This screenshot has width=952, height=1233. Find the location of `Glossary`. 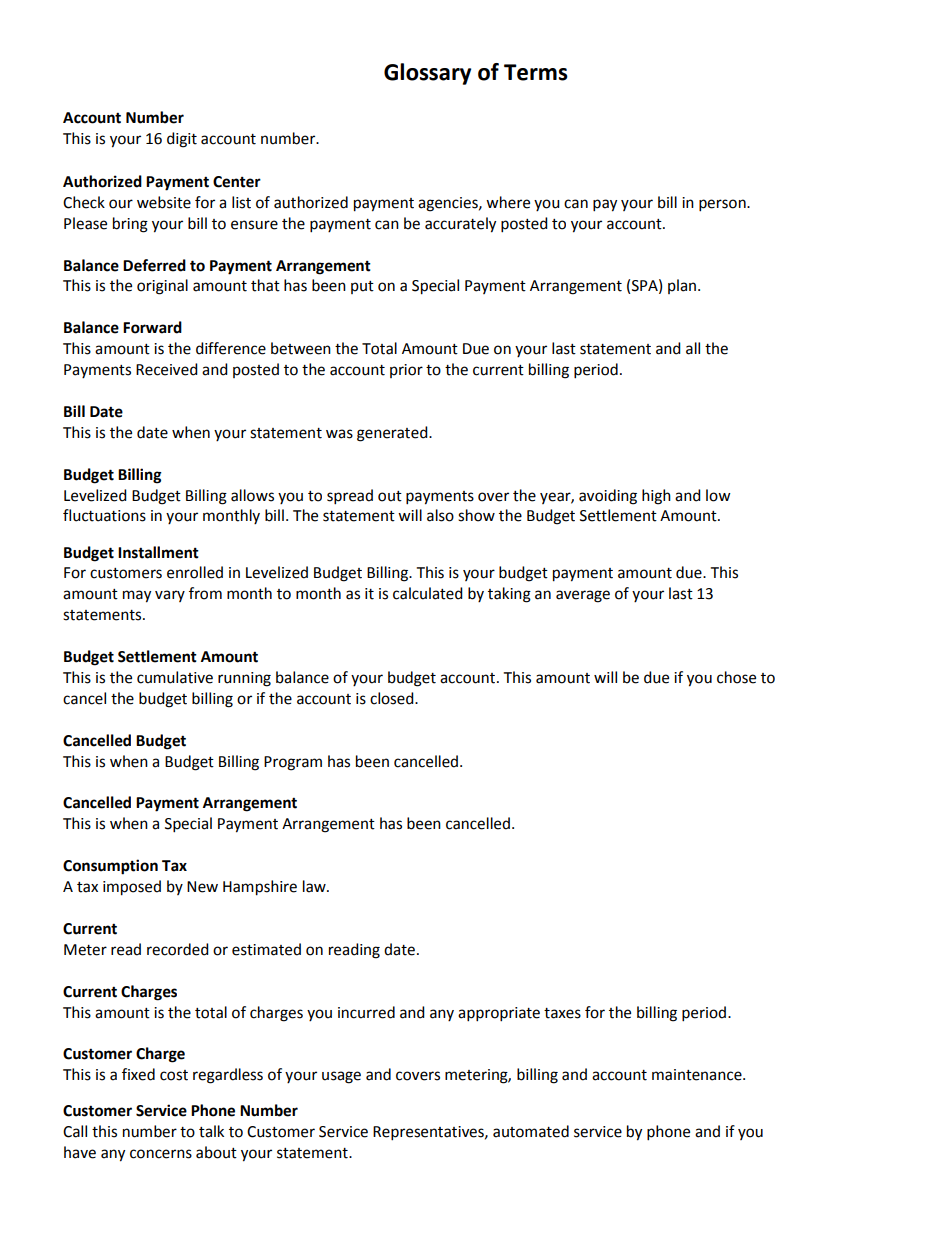

Glossary is located at coordinates (427, 74).
